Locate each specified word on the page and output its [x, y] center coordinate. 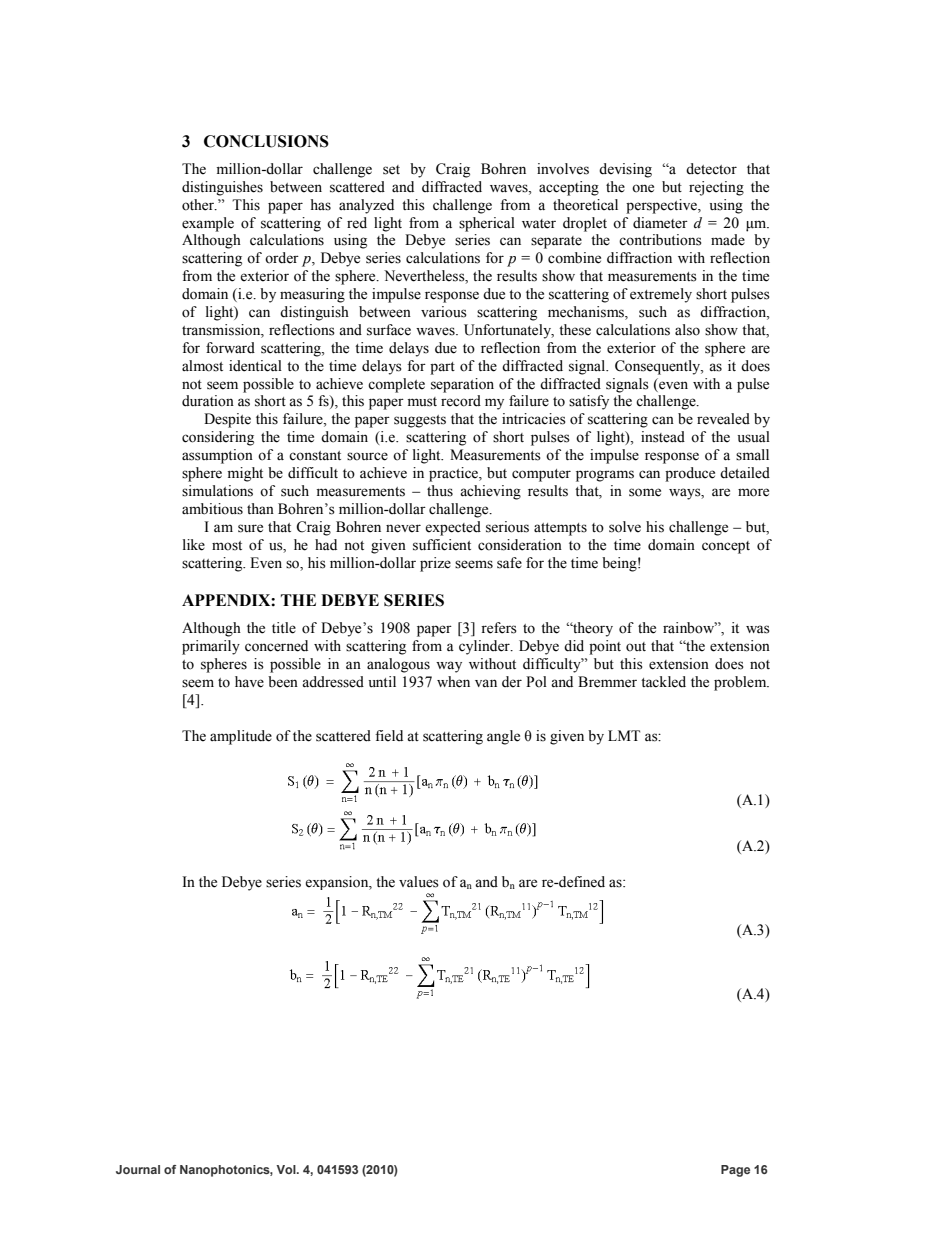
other [199, 205]
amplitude [241, 737]
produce [690, 474]
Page [735, 1171]
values [419, 882]
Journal [138, 1169]
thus [440, 491]
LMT [624, 735]
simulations [217, 491]
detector [711, 169]
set [391, 170]
